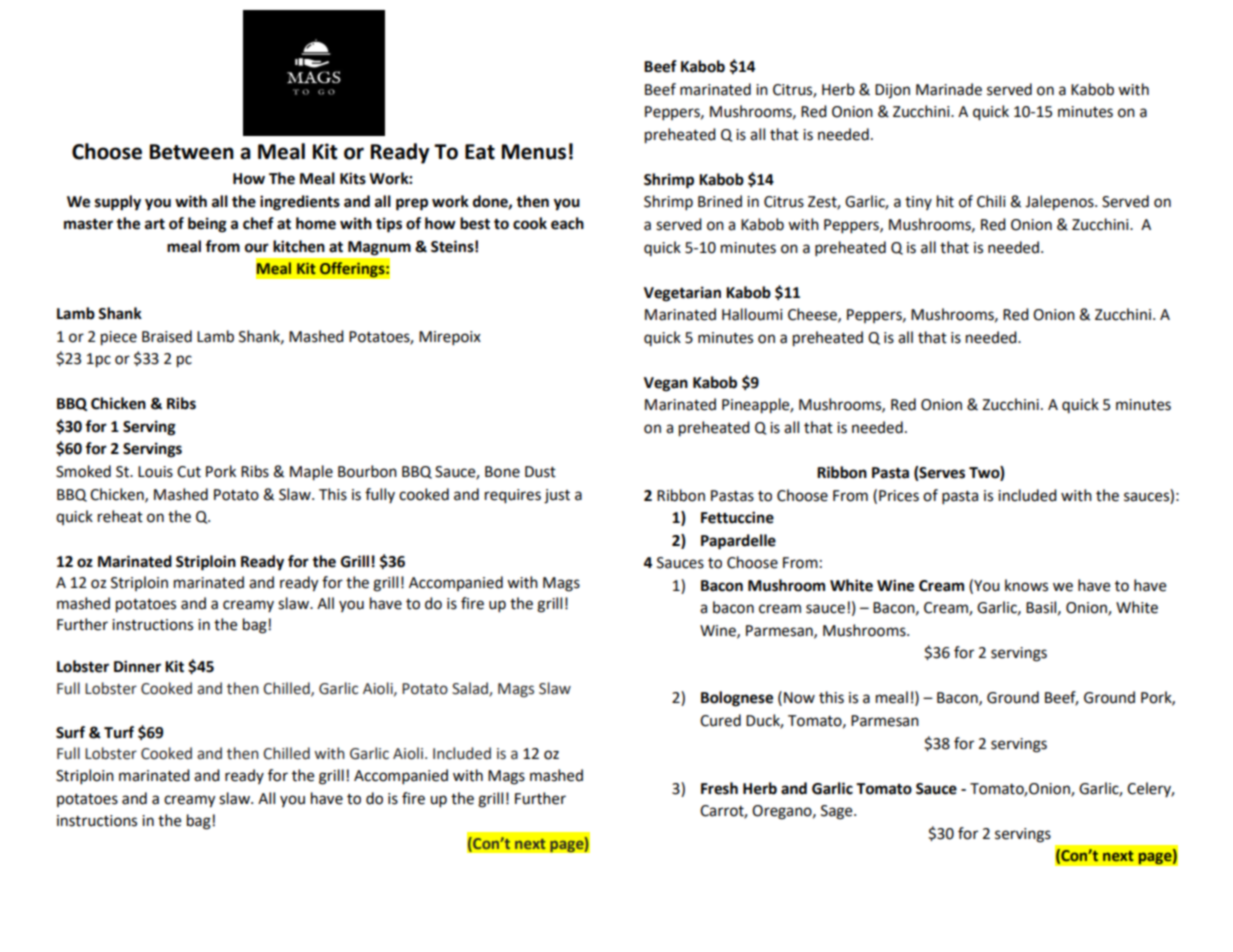 The image size is (1233, 952). Describe the element at coordinates (918, 203) in the screenshot. I see `tiny` at that location.
